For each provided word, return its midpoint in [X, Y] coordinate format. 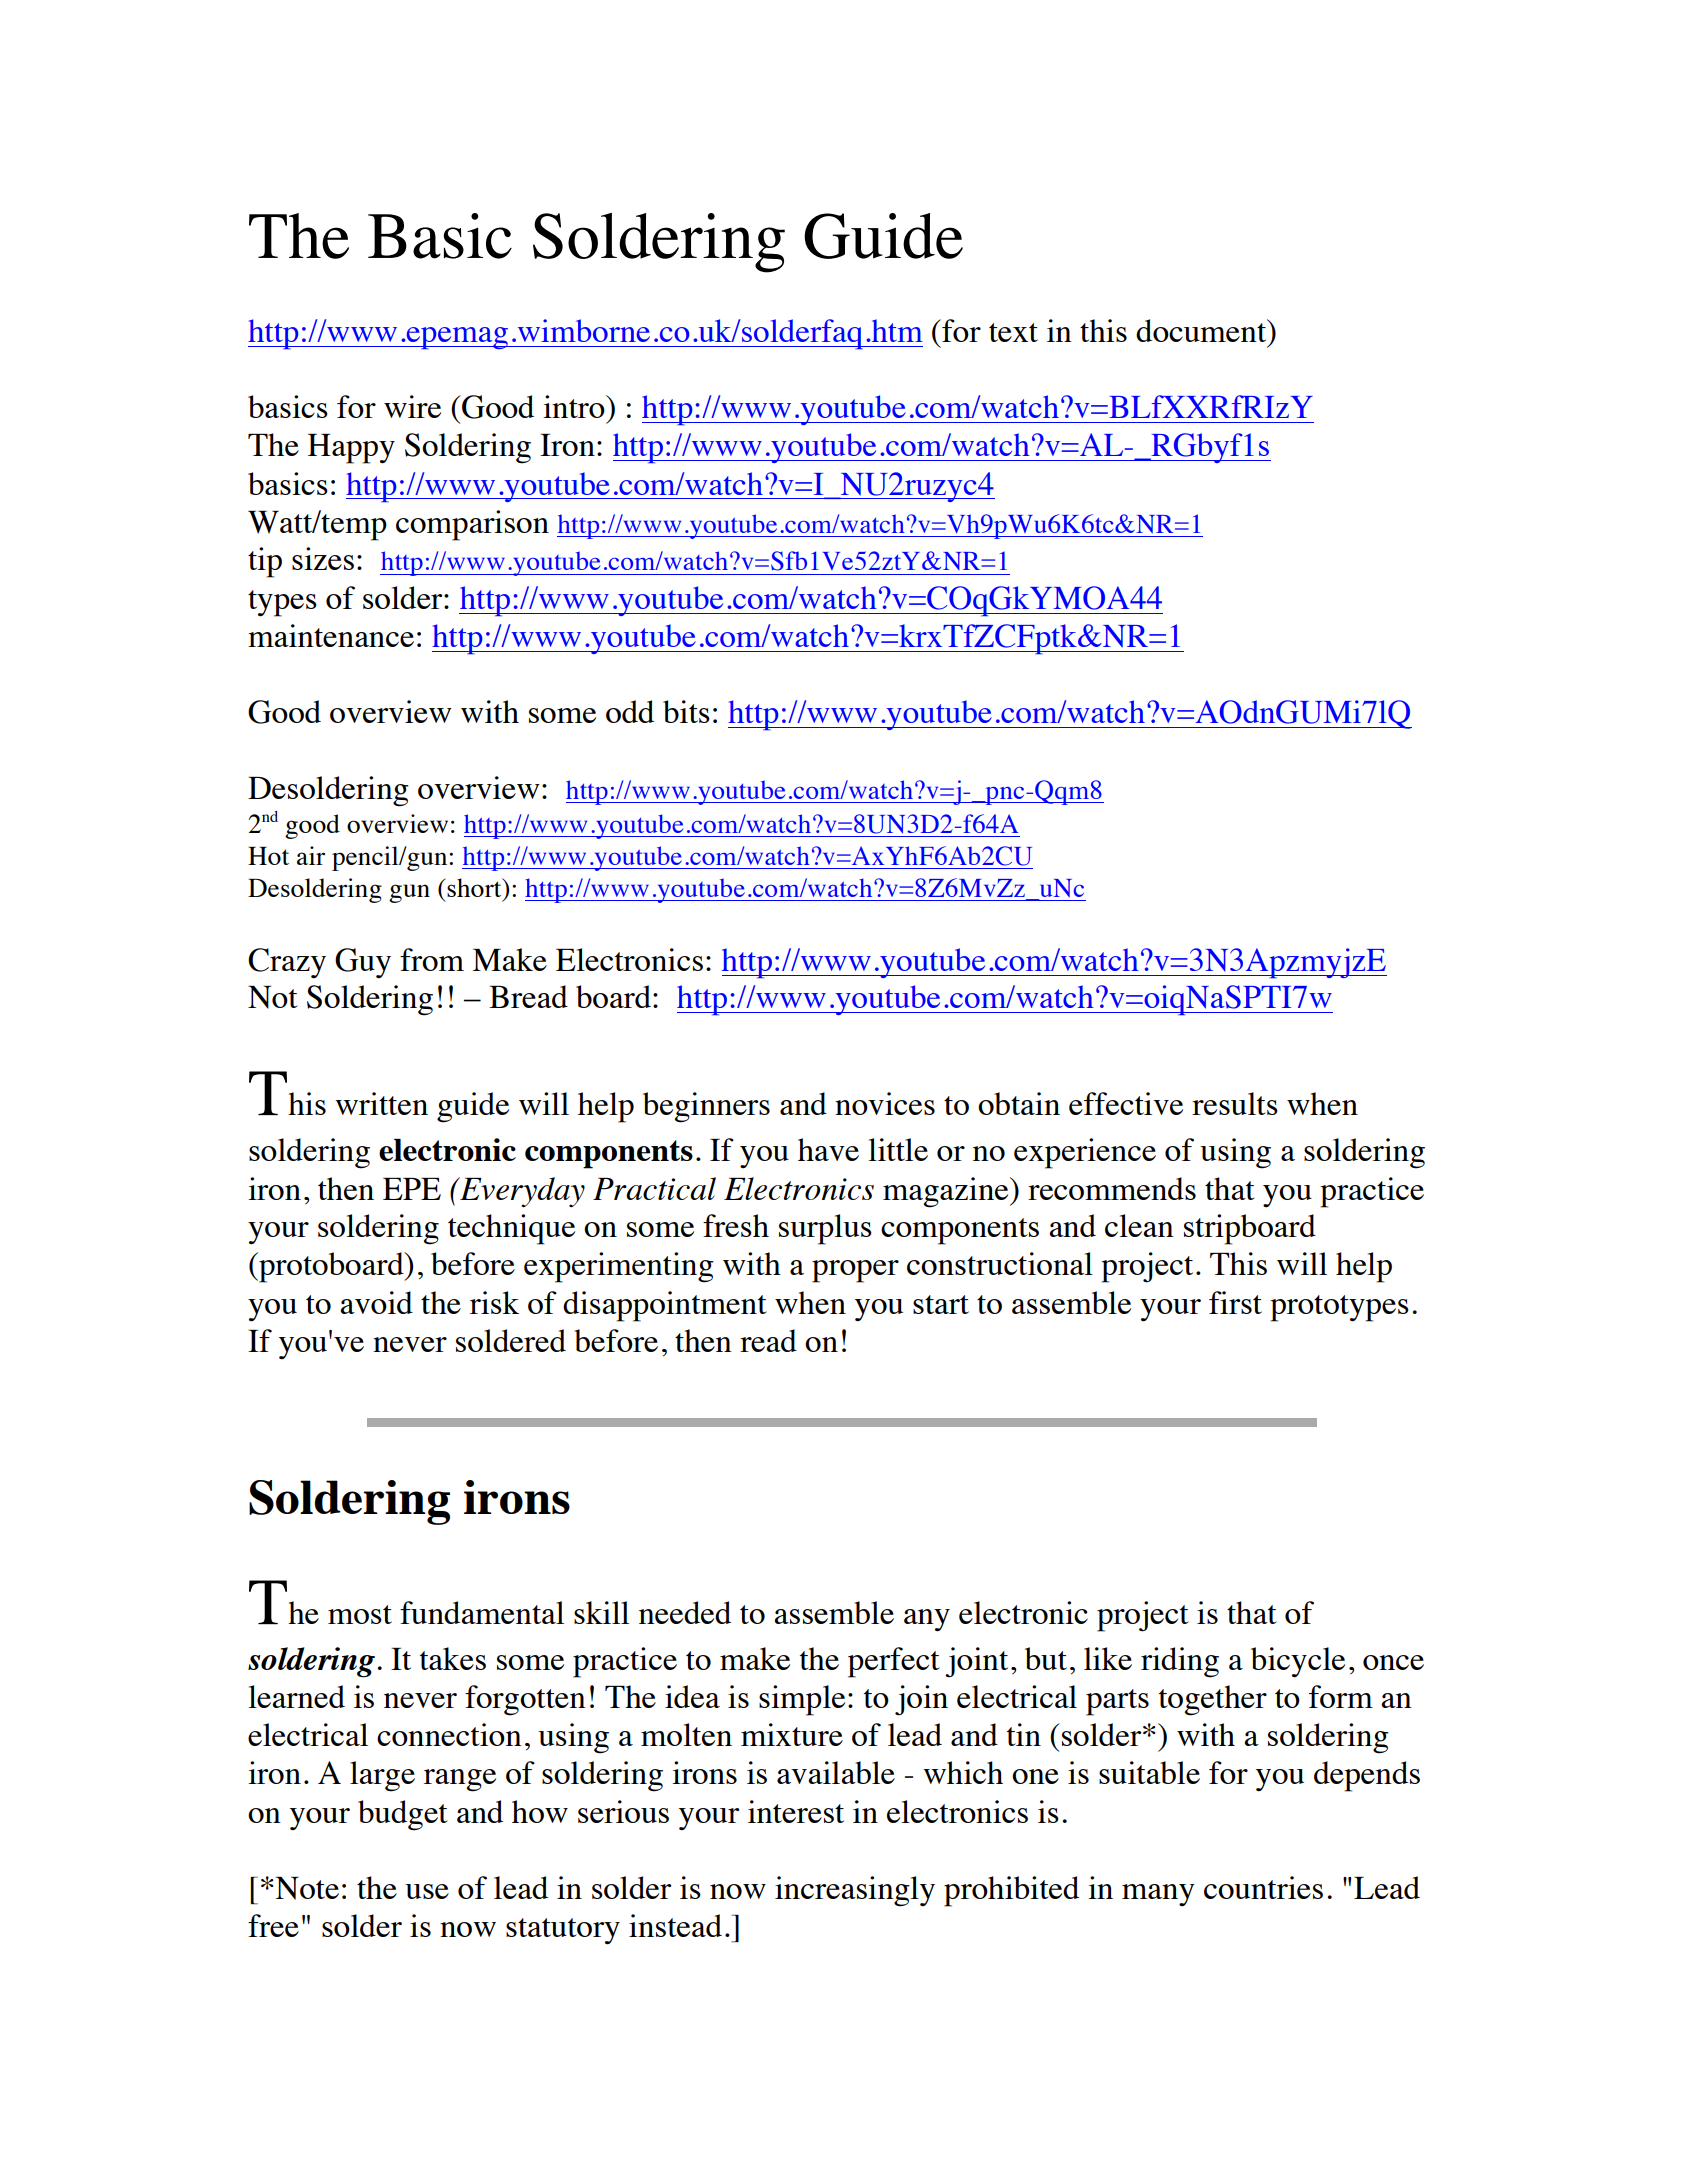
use [427, 1891]
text [1013, 332]
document [1202, 330]
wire [412, 406]
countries [1263, 1887]
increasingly [855, 1891]
